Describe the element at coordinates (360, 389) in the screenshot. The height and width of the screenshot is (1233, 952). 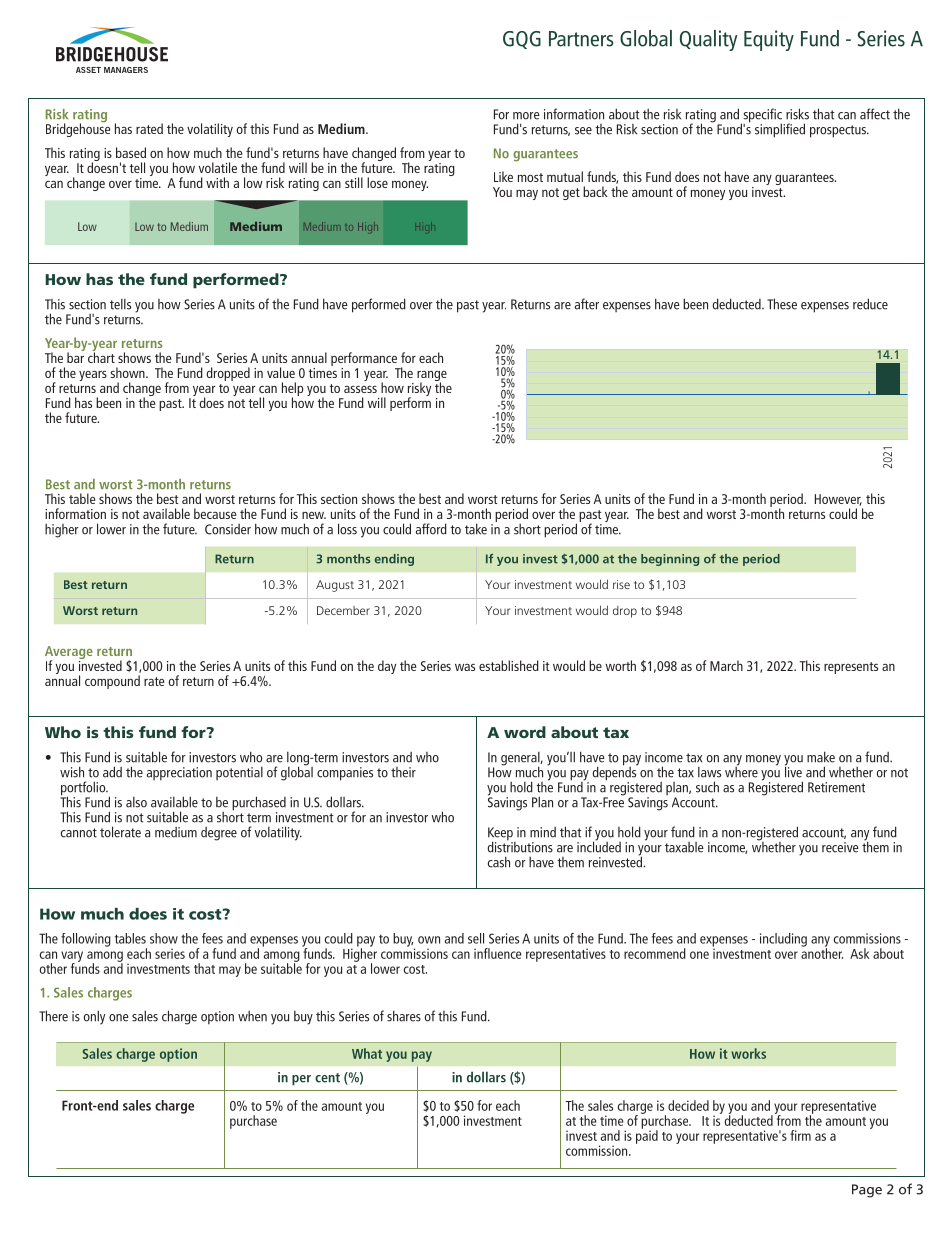
I see `assess` at that location.
